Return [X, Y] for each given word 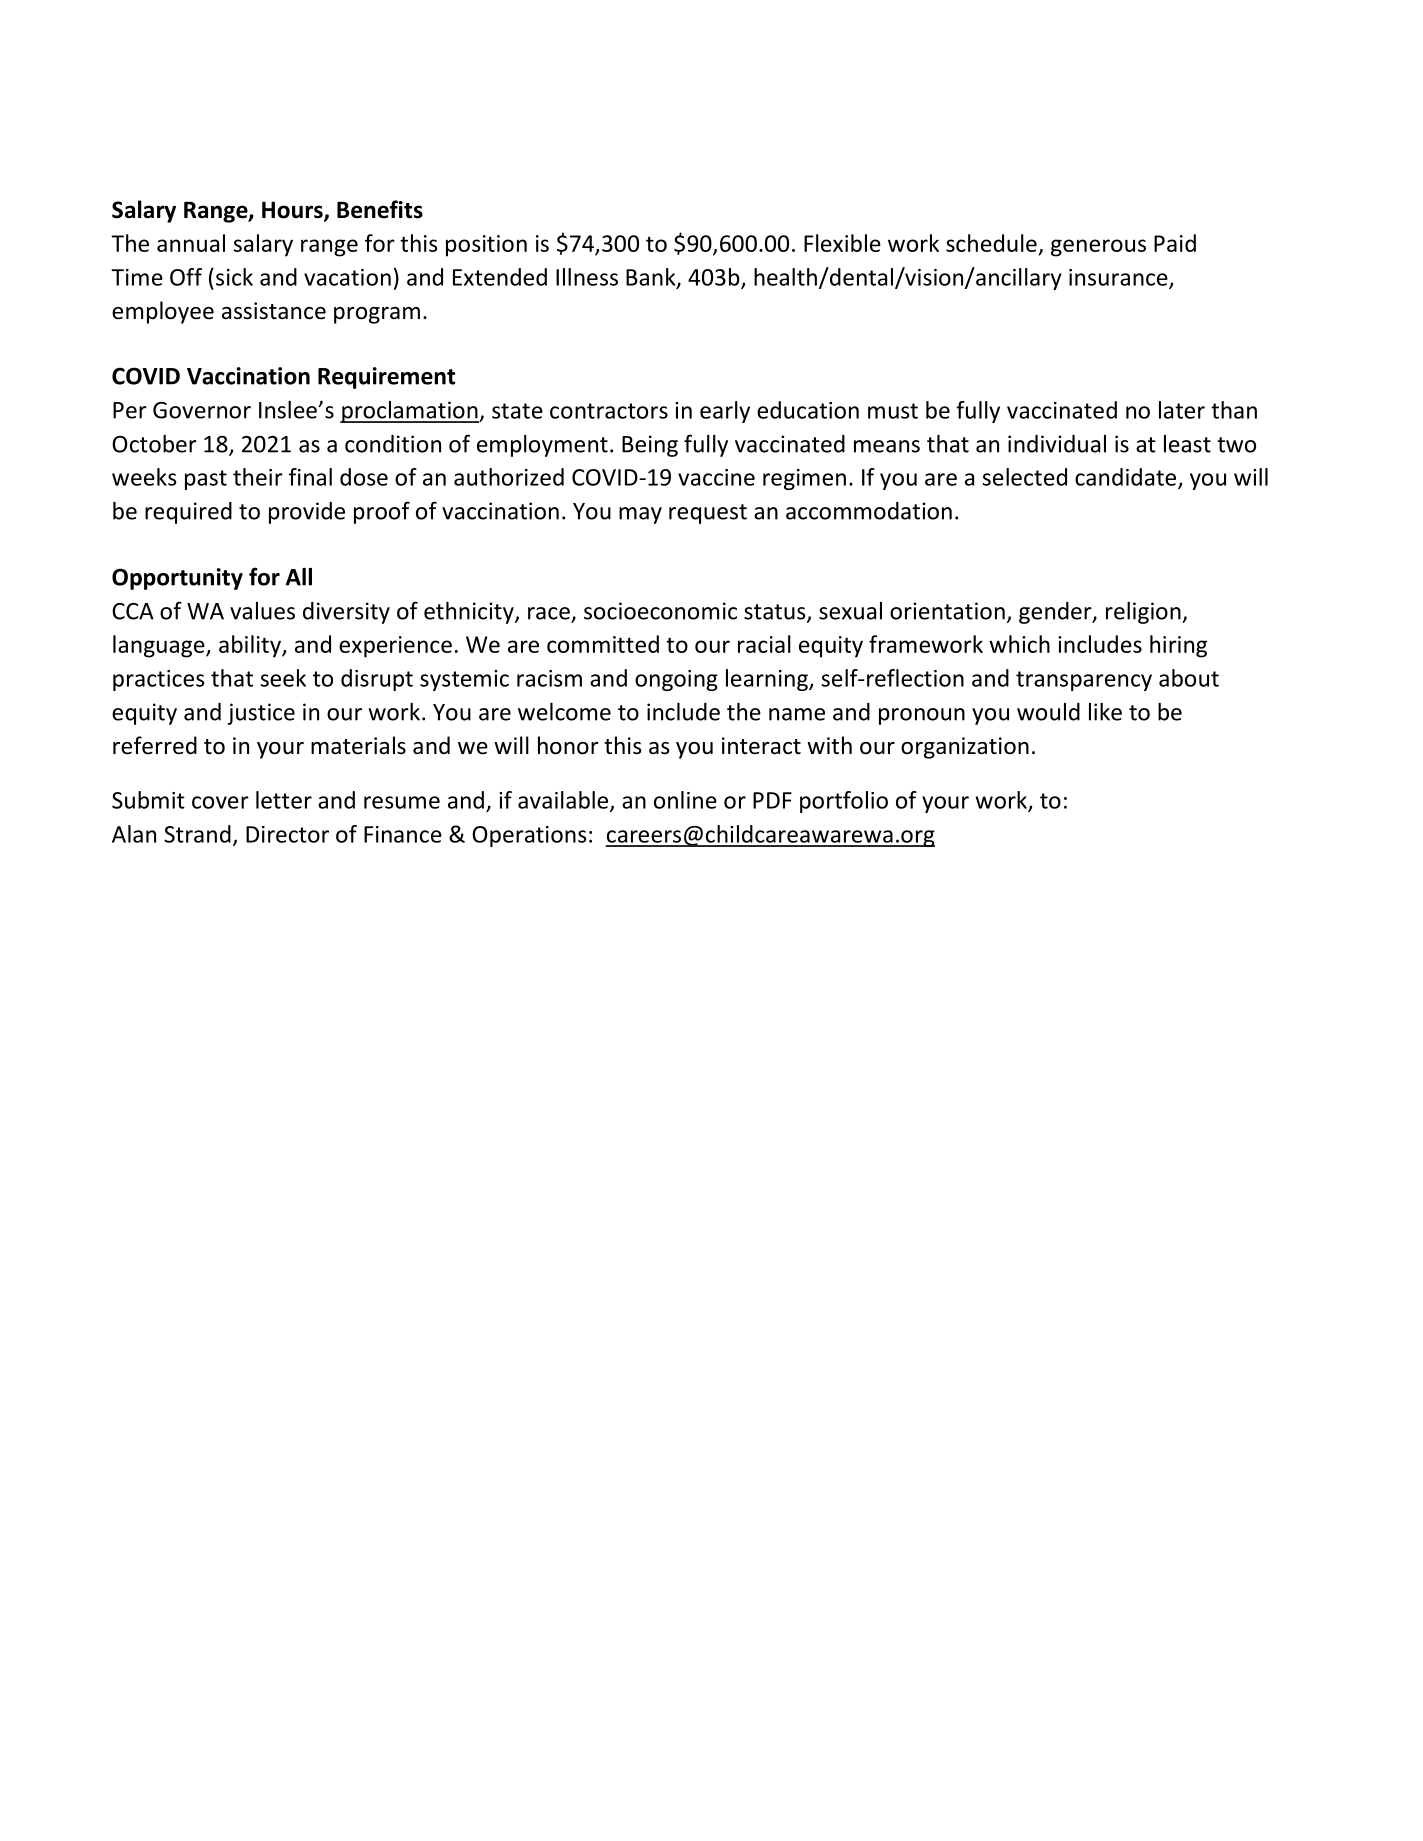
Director [287, 834]
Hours [293, 211]
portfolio [844, 802]
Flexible [842, 243]
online [685, 800]
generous [1098, 248]
